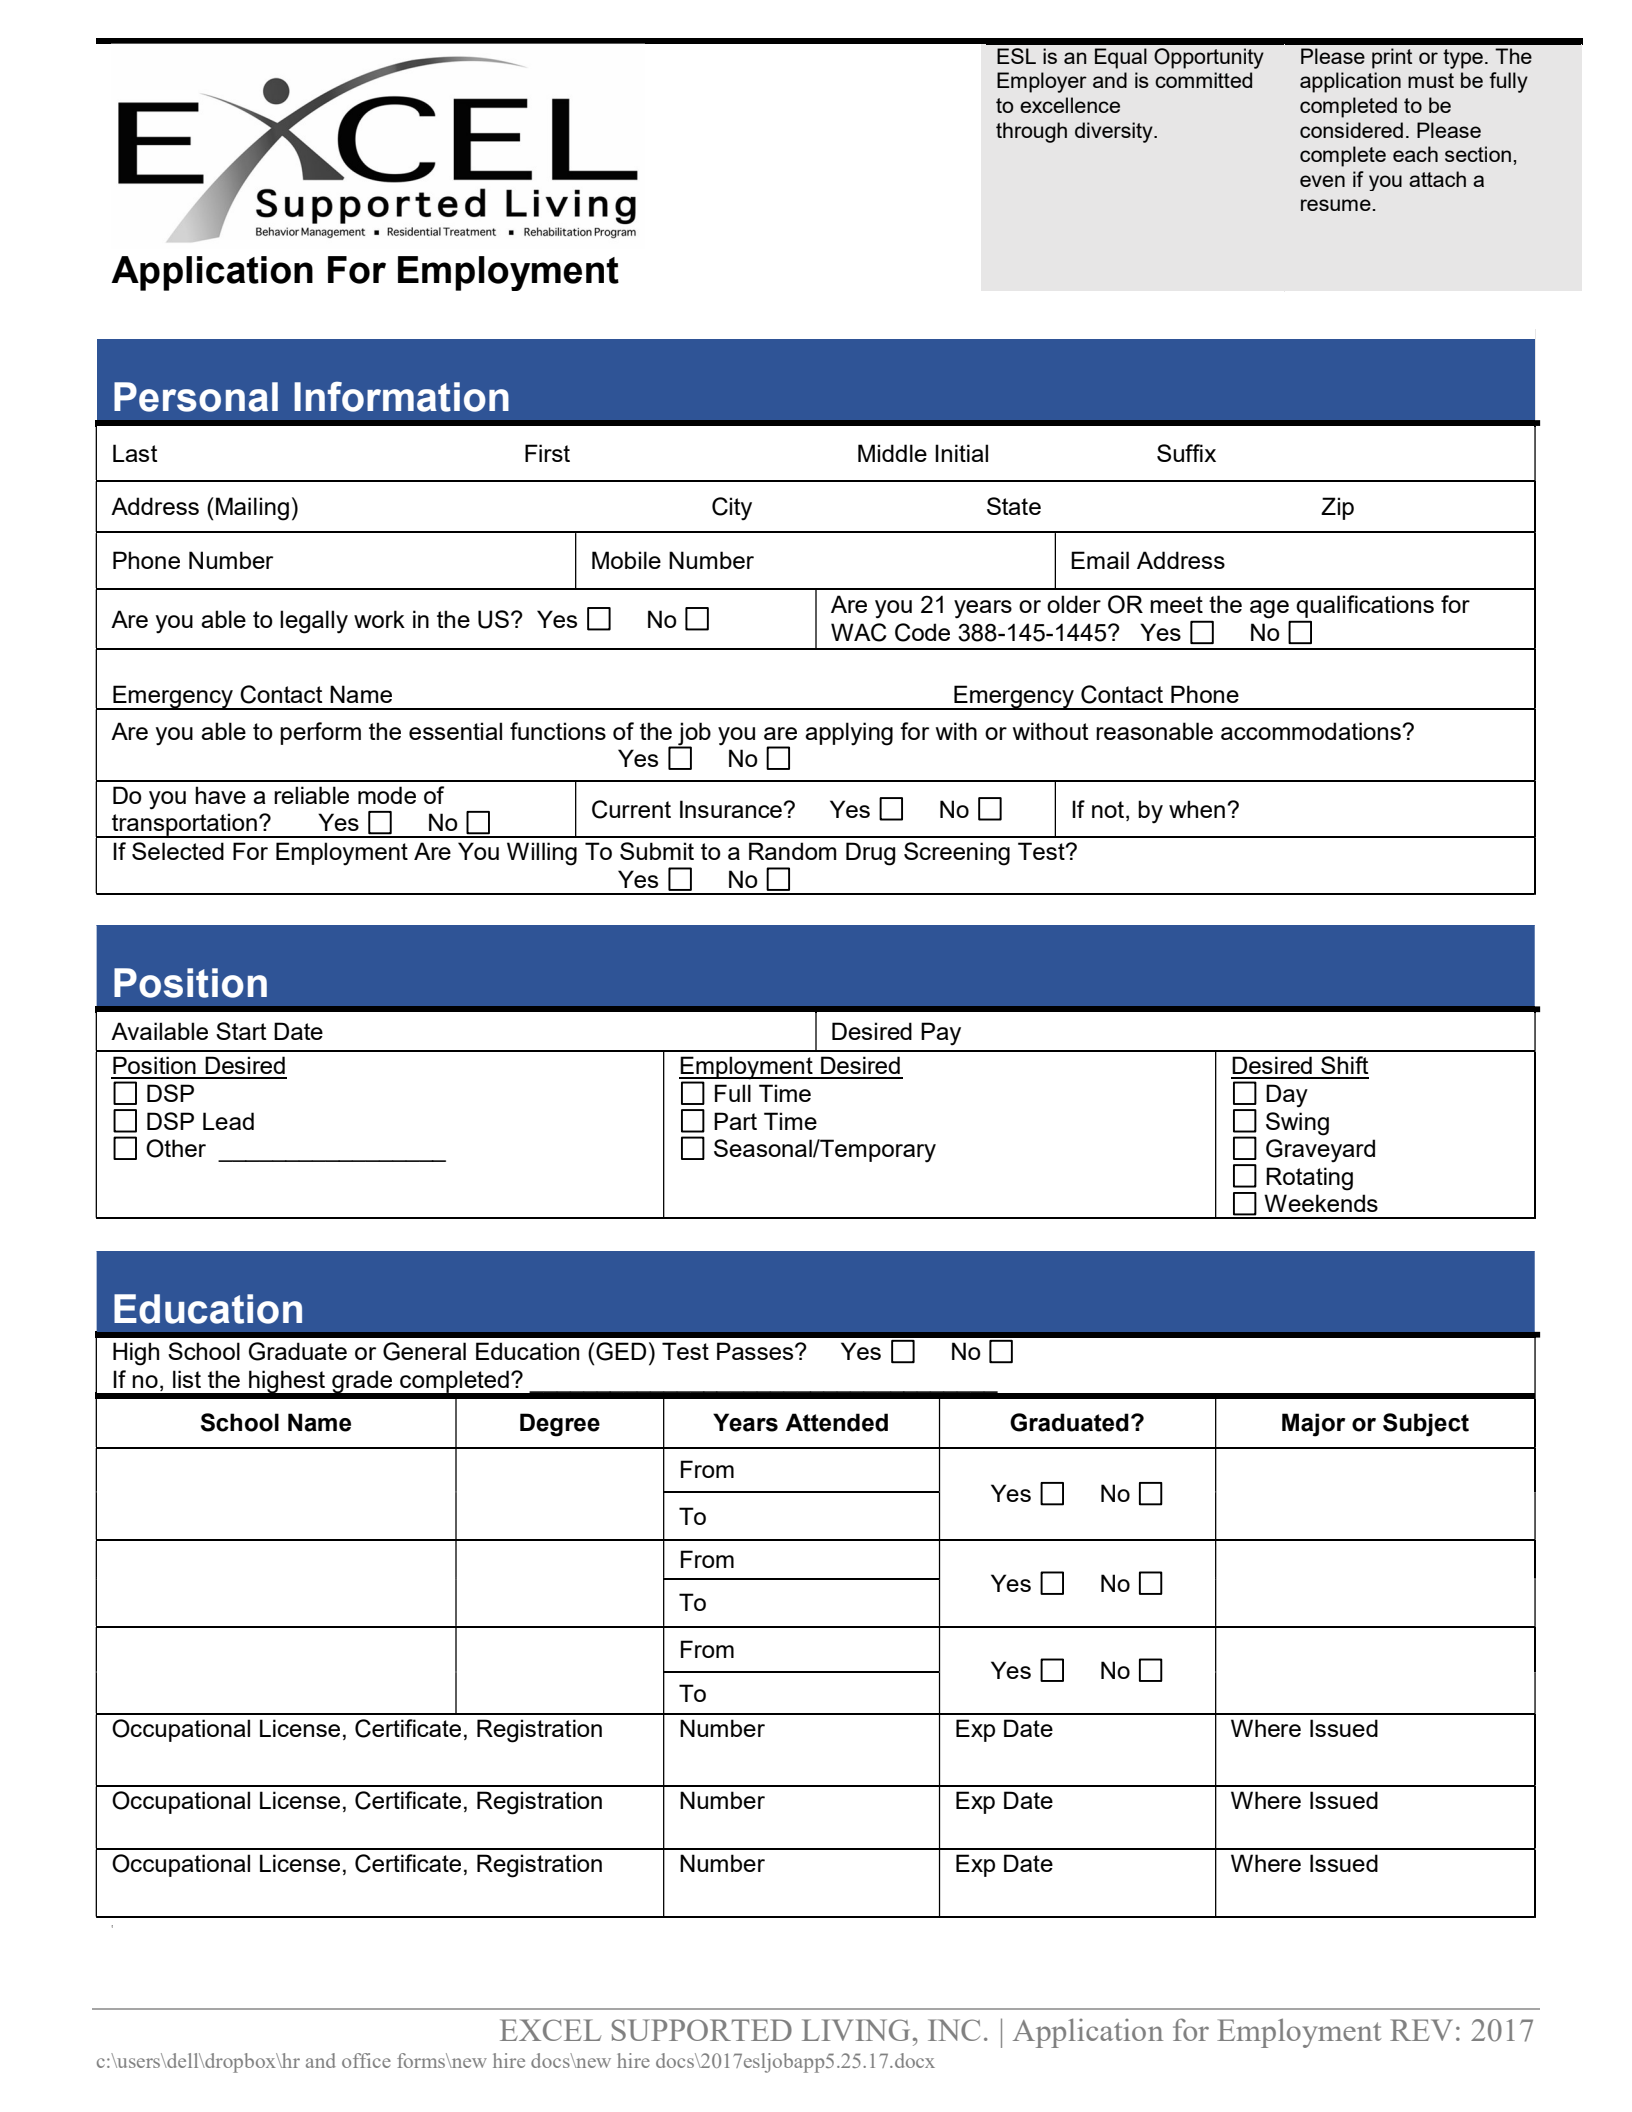 The height and width of the document is (2112, 1632). Describe the element at coordinates (366, 2060) in the document. I see `office` at that location.
